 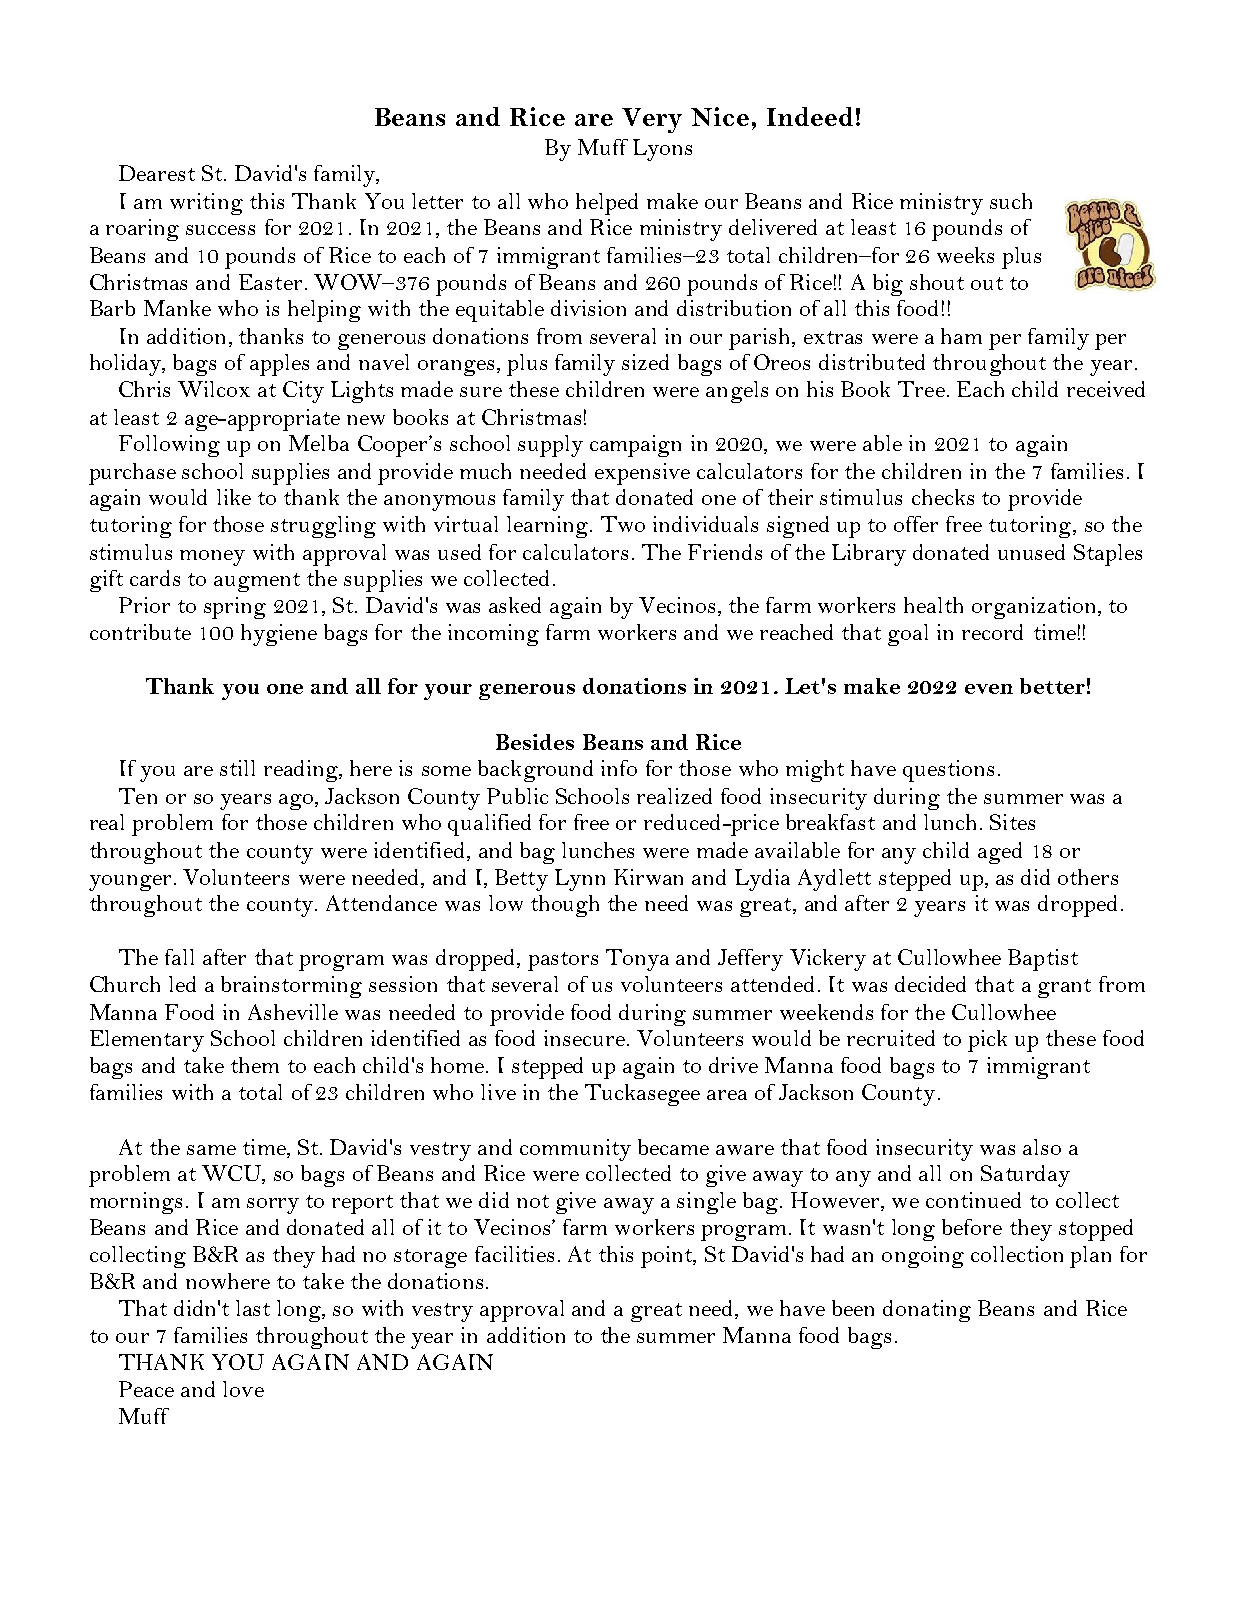 What do you see at coordinates (948, 771) in the screenshot?
I see `questions` at bounding box center [948, 771].
